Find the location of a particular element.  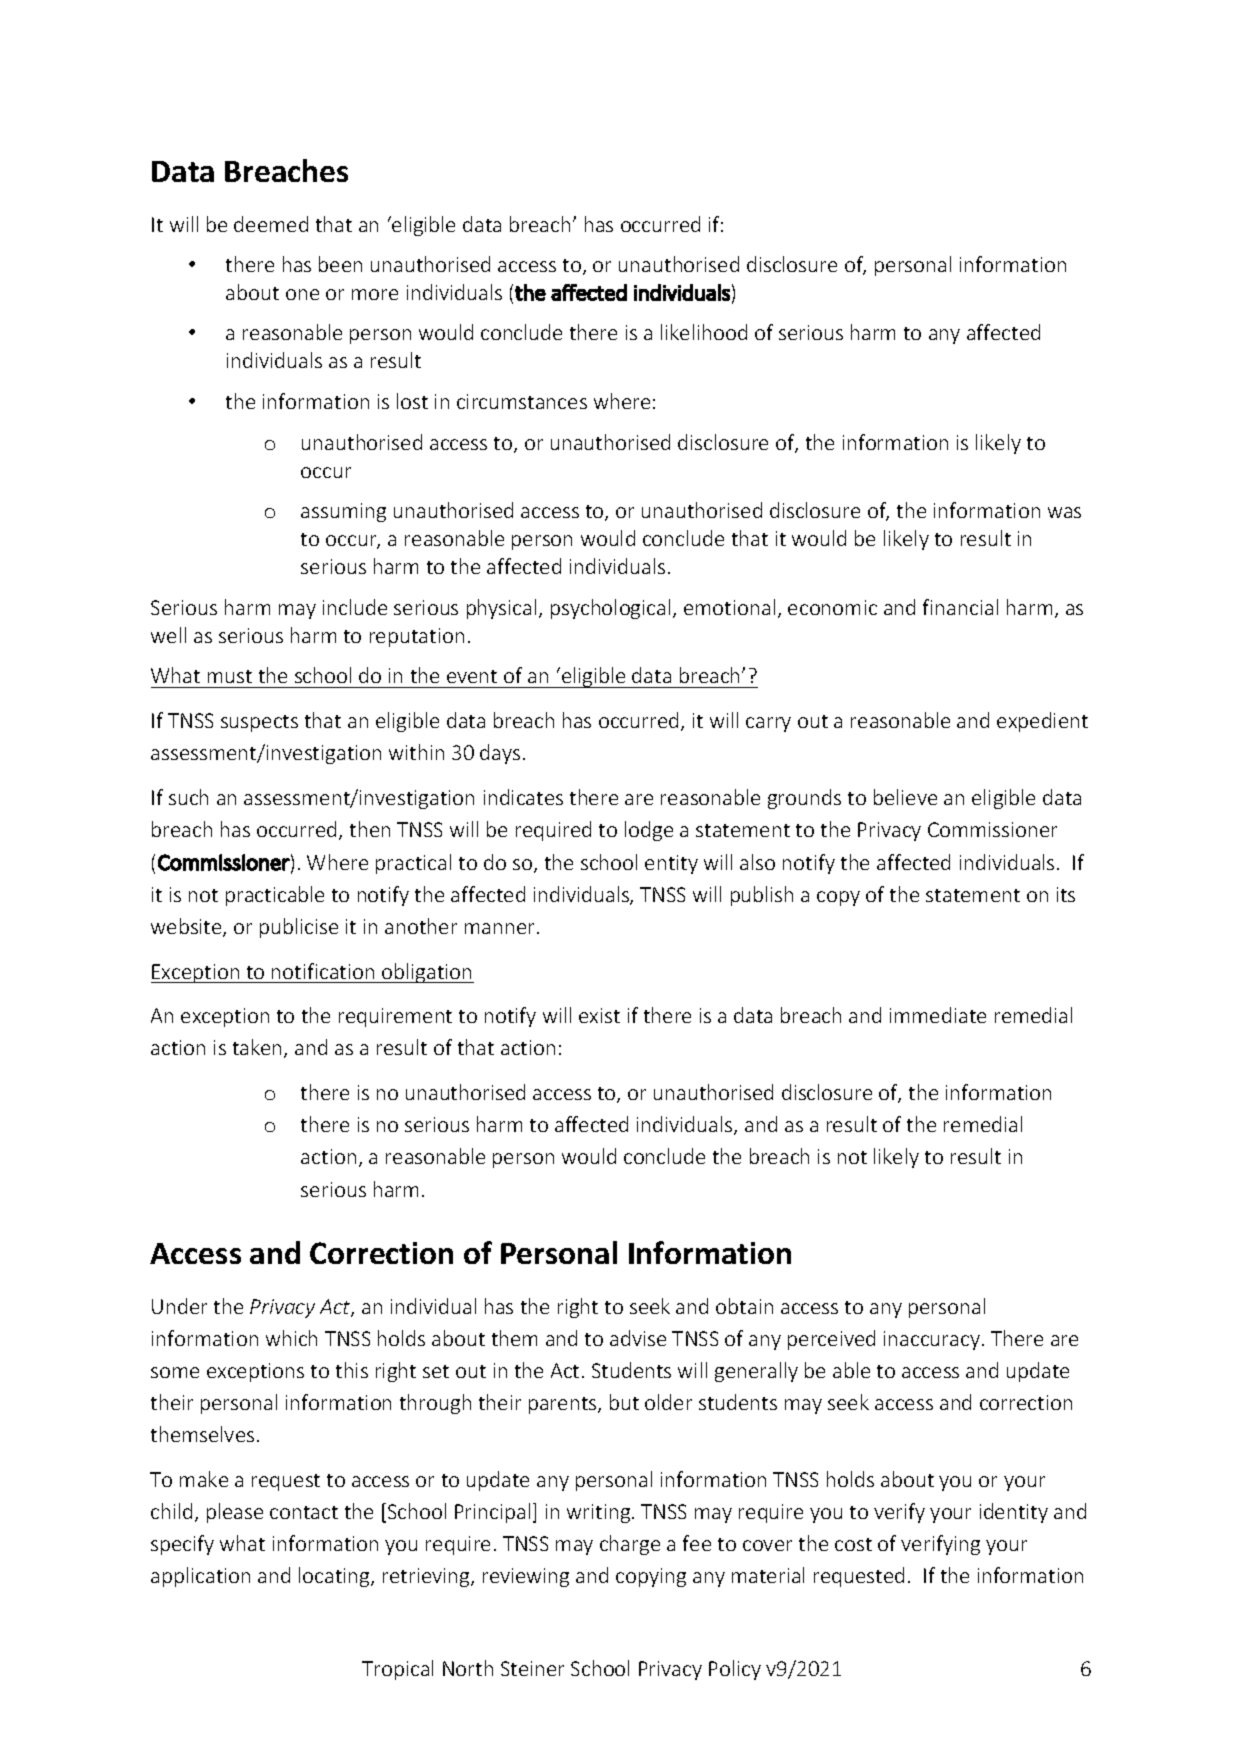

was is located at coordinates (1064, 512).
